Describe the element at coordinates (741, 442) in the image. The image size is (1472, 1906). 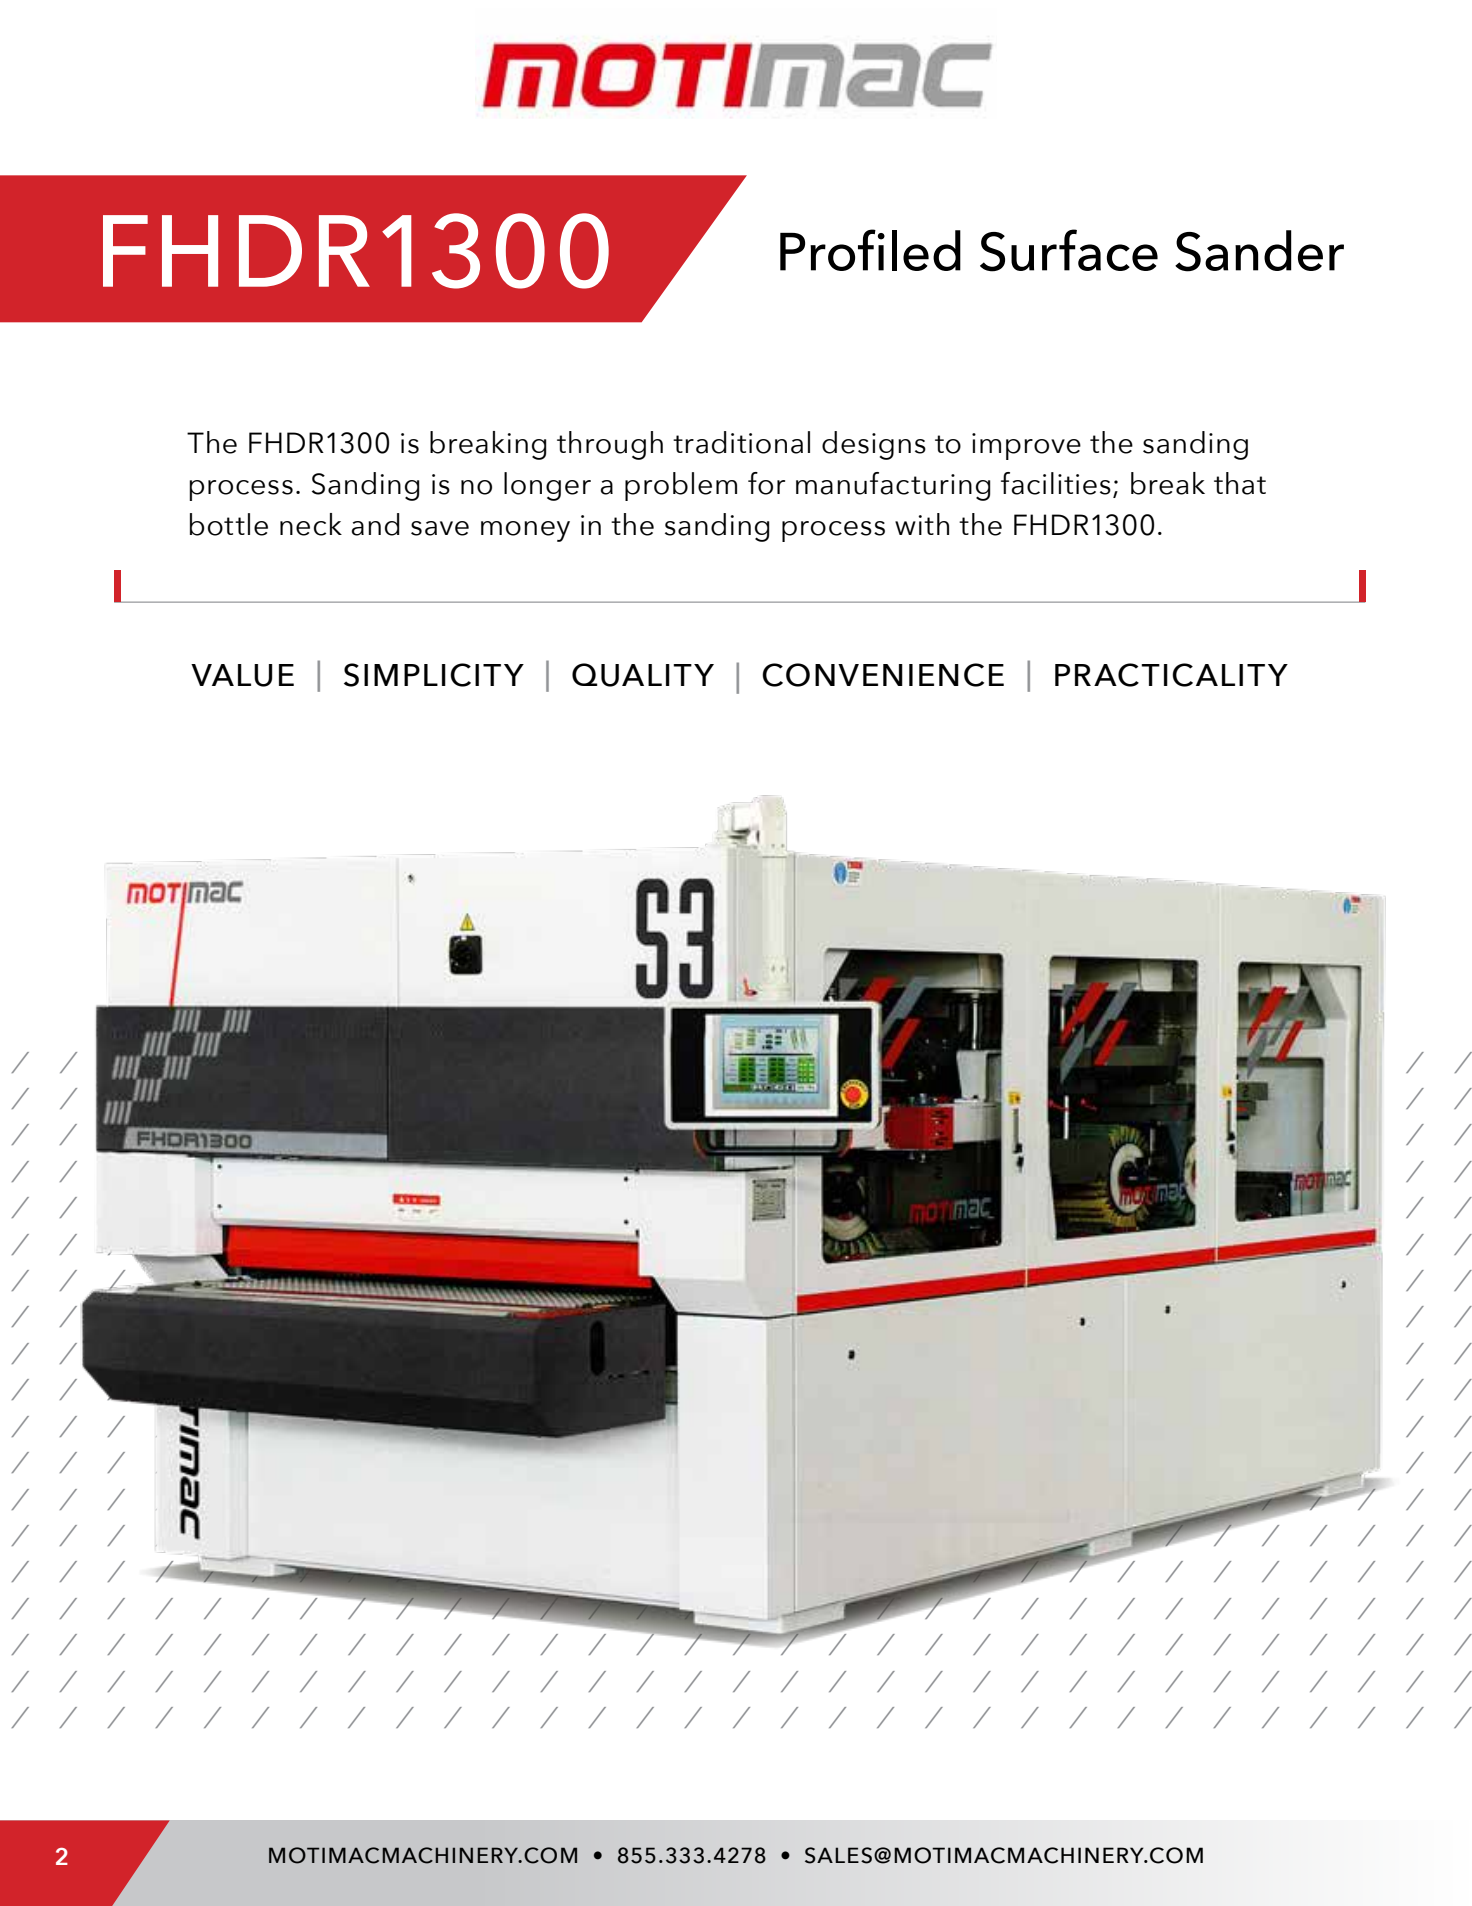
I see `traditional` at that location.
